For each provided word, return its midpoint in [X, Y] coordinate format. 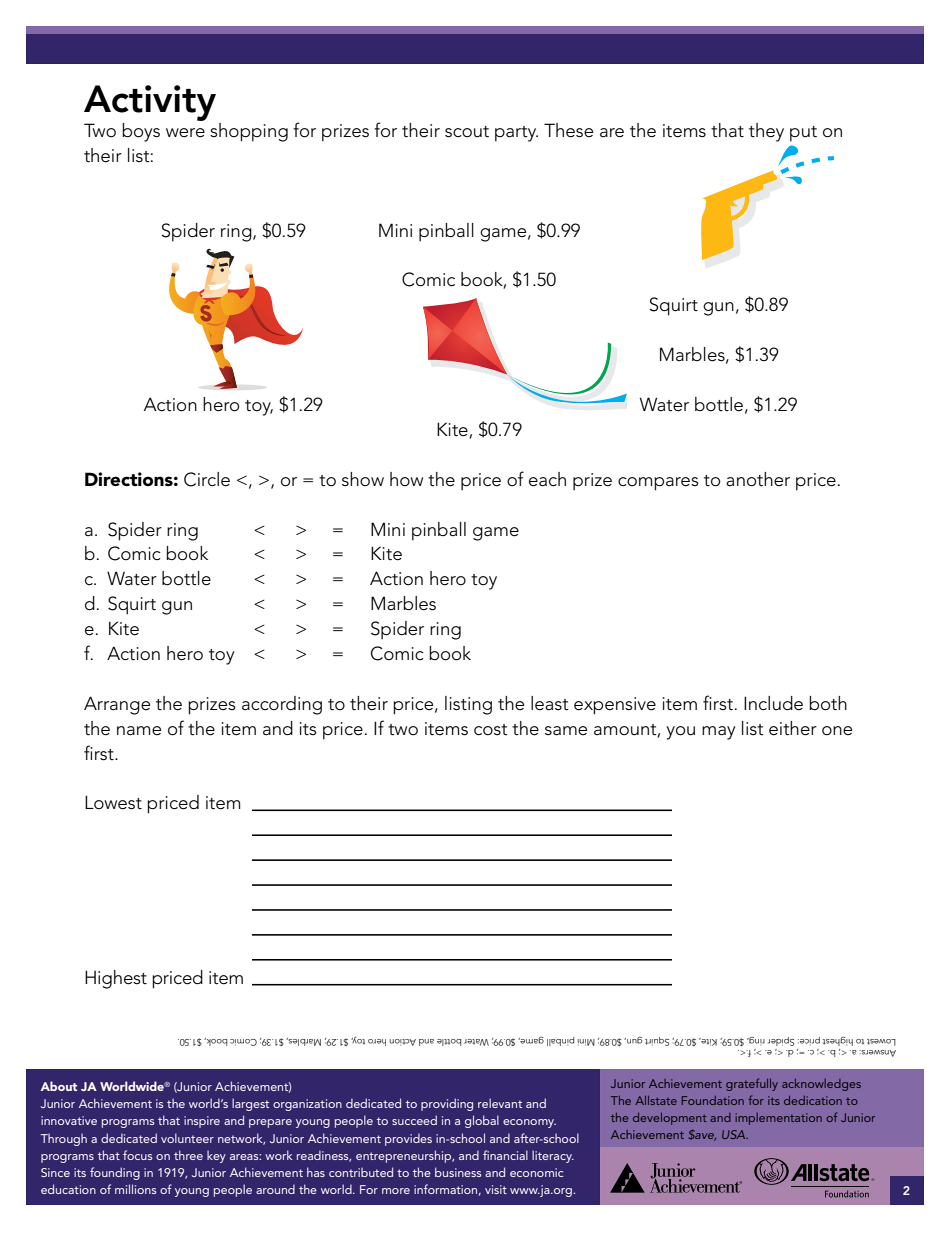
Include [773, 703]
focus [137, 1155]
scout [467, 132]
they [766, 132]
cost [491, 730]
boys [141, 132]
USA [735, 1134]
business [458, 1172]
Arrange [117, 705]
